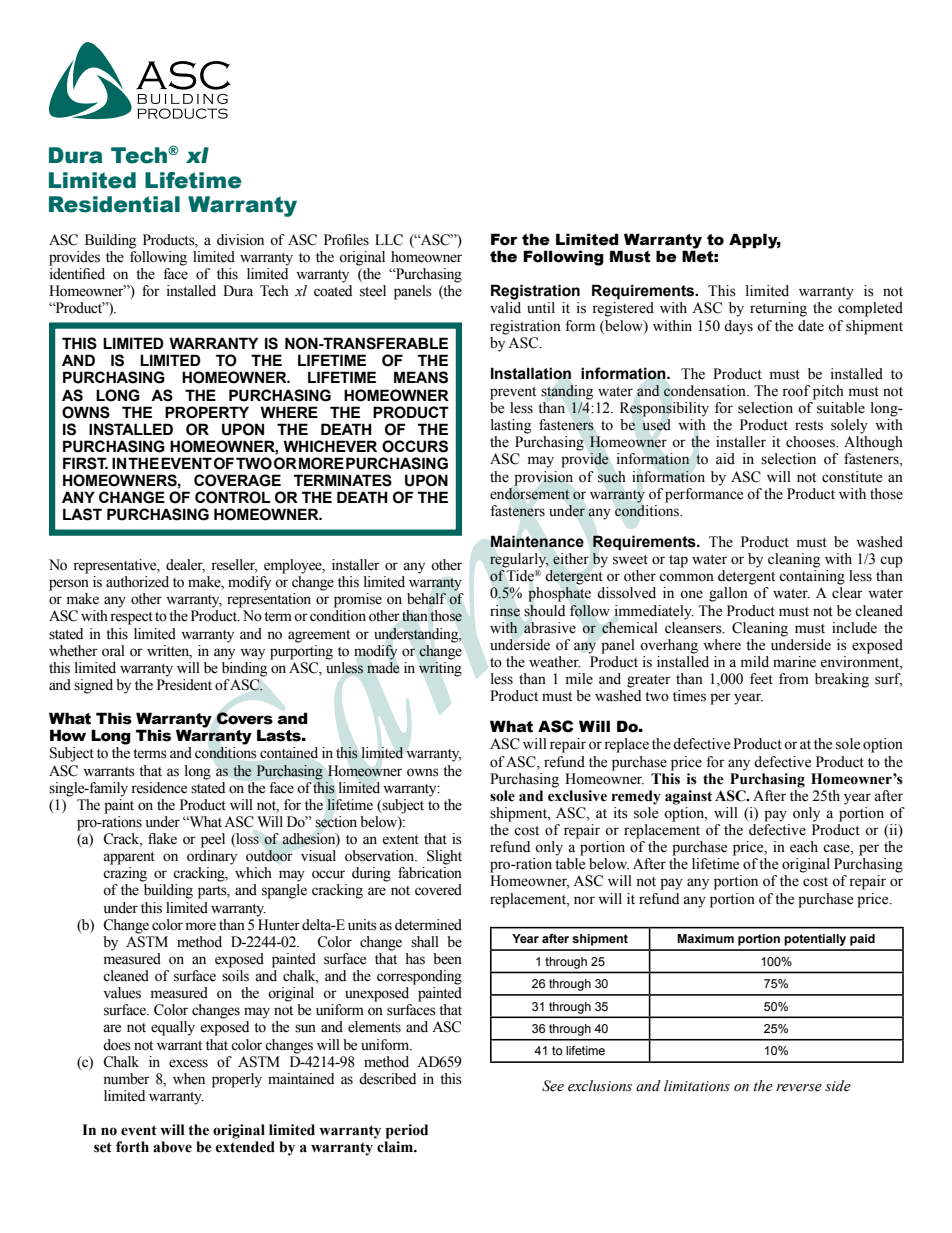 The image size is (952, 1233). I want to click on period, so click(407, 1131).
